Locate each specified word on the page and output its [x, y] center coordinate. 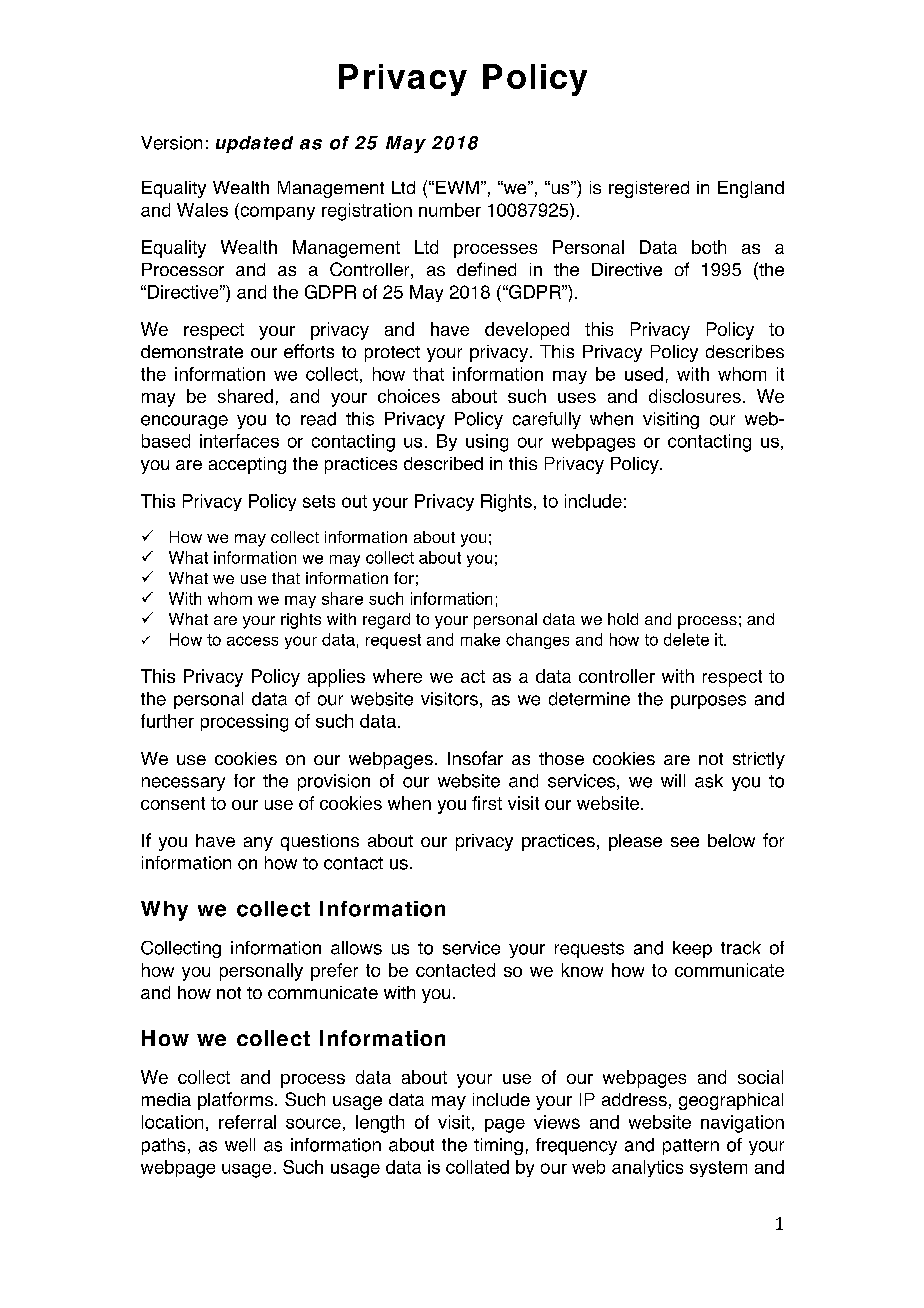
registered [649, 189]
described [443, 463]
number [450, 210]
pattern [691, 1147]
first [487, 803]
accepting [247, 465]
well [240, 1145]
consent [173, 803]
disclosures [695, 396]
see [685, 842]
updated [254, 144]
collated [477, 1167]
